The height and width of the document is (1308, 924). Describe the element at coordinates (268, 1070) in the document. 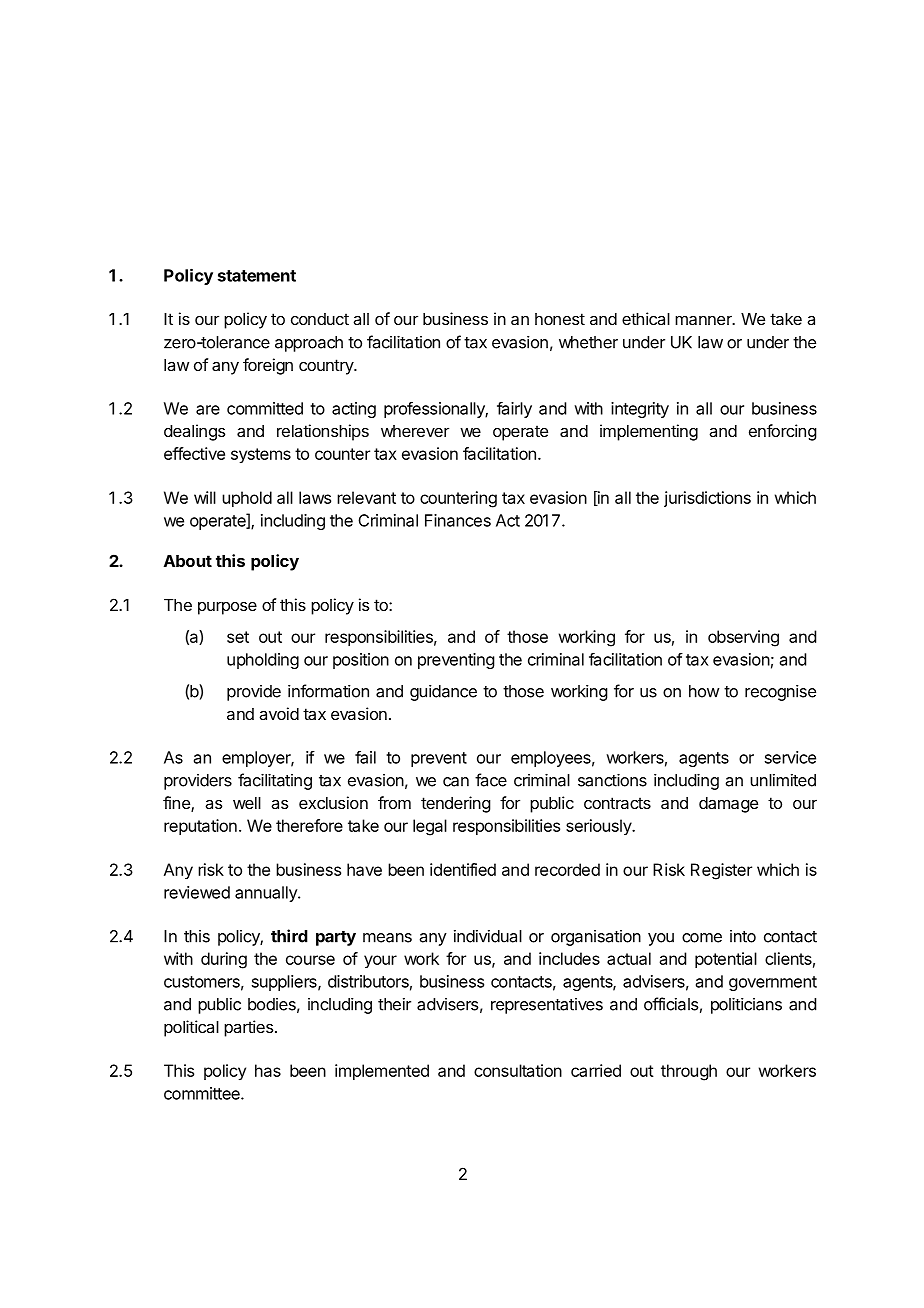

I see `has` at that location.
